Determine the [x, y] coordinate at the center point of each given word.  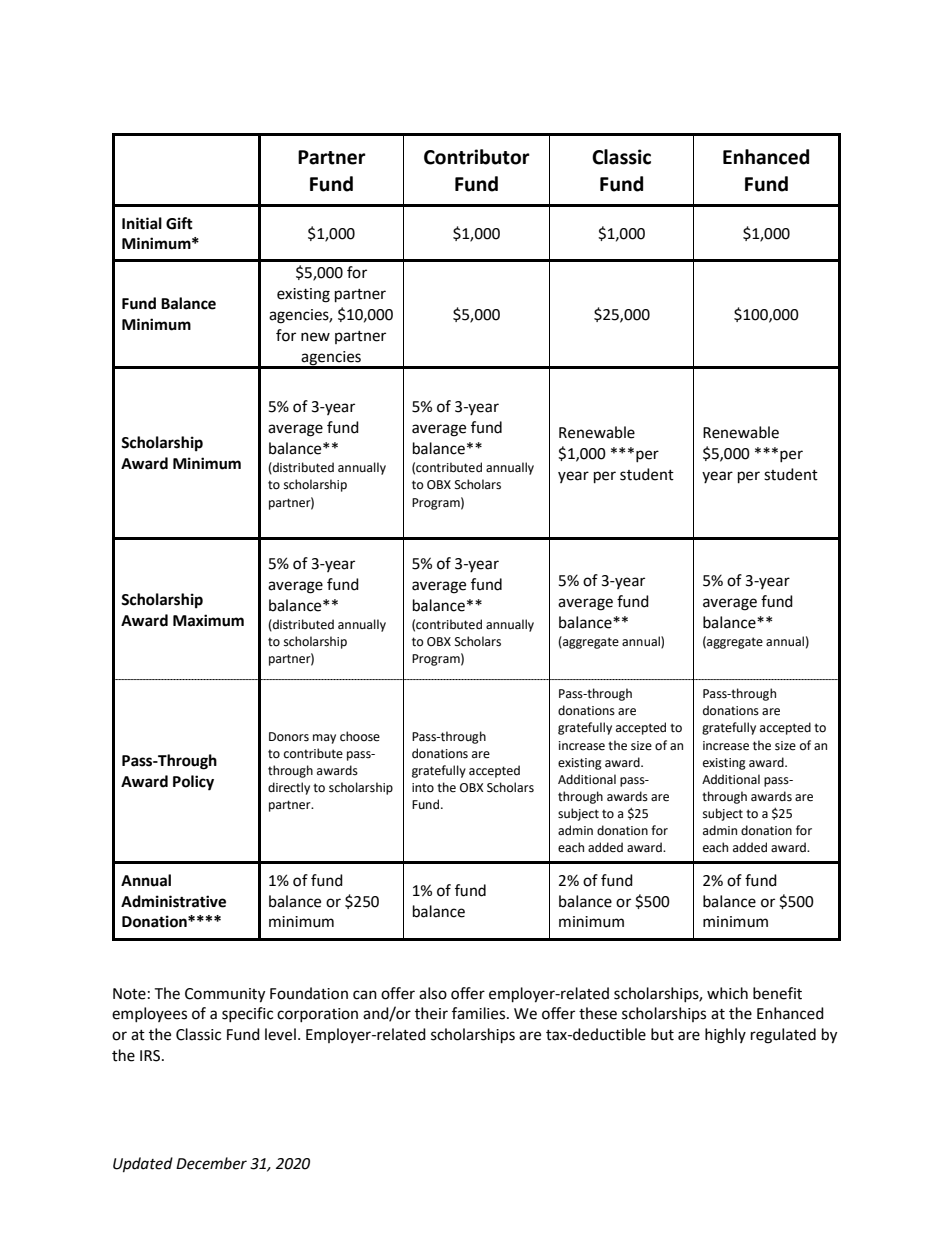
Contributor [477, 157]
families [480, 1013]
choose [360, 736]
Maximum [208, 620]
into [423, 788]
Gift [179, 223]
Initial [142, 223]
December [211, 1163]
